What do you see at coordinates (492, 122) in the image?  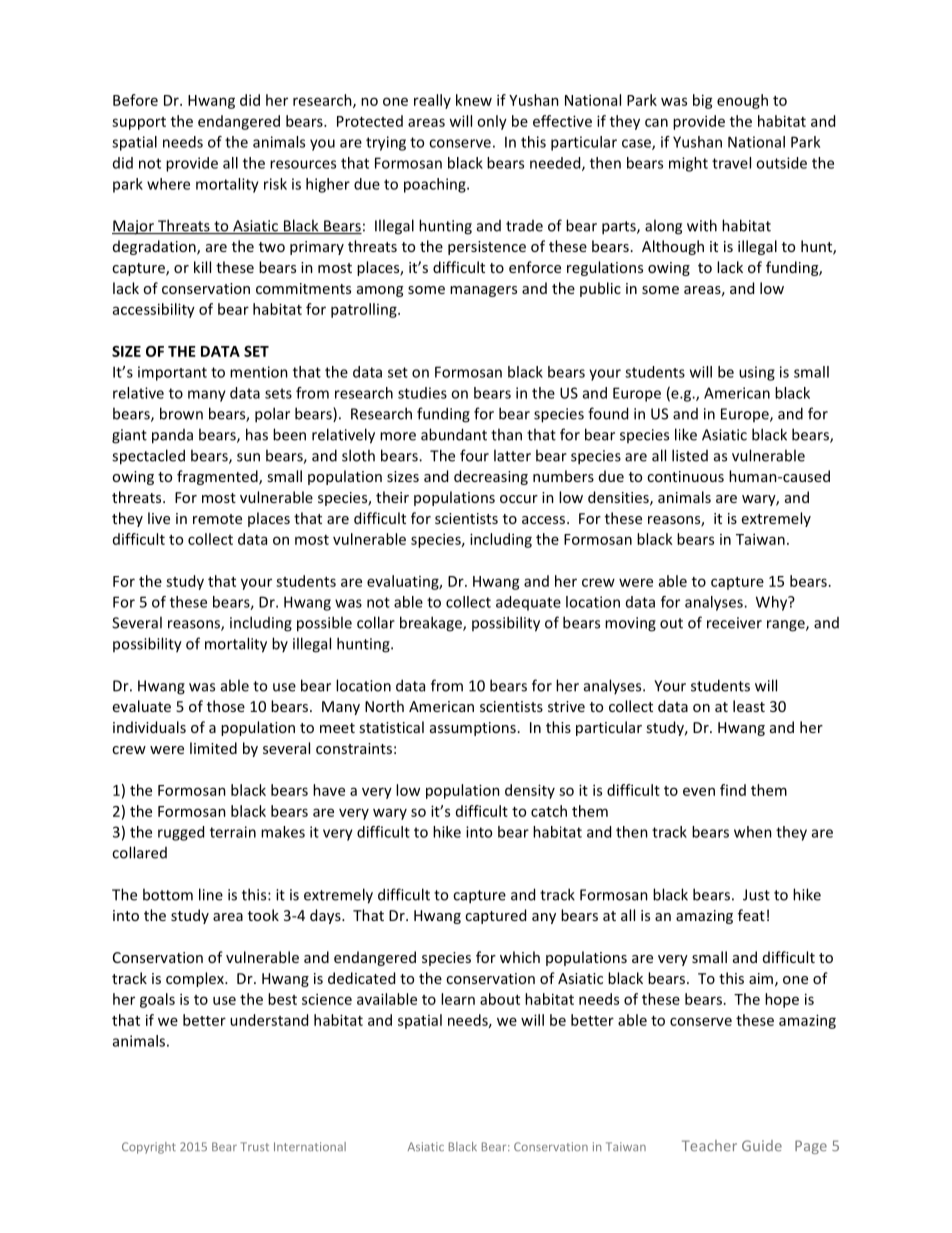 I see `only` at bounding box center [492, 122].
